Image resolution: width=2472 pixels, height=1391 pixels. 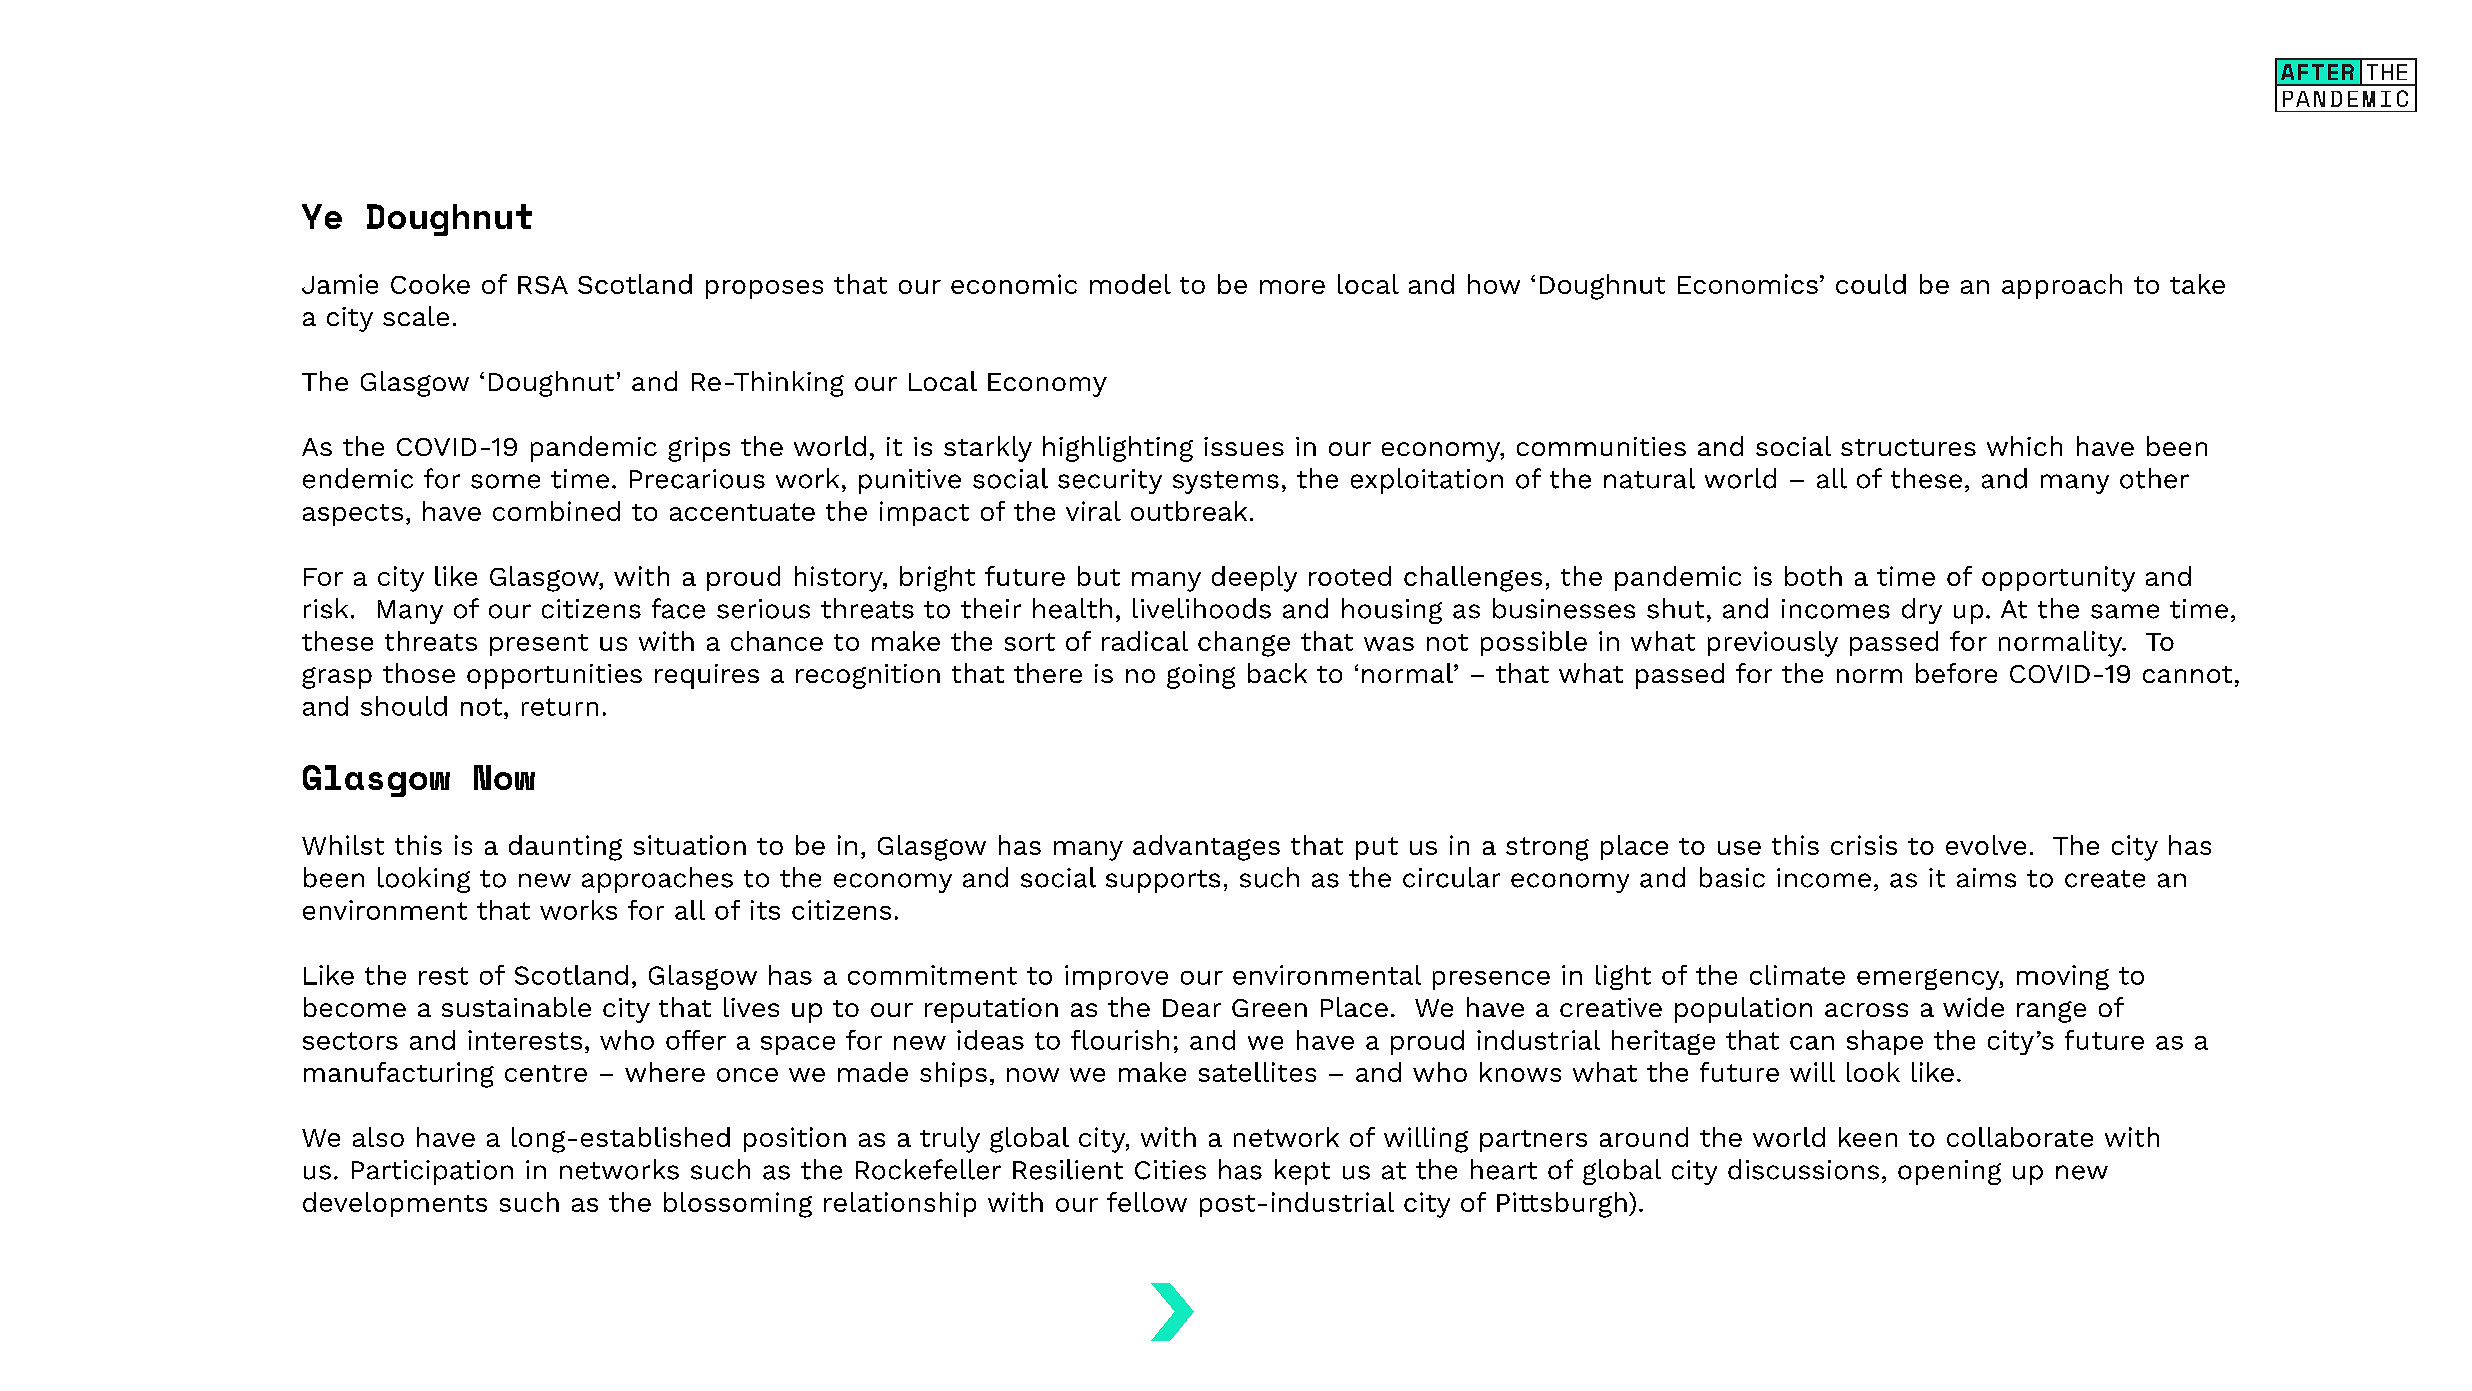 What do you see at coordinates (1201, 676) in the document?
I see `going` at bounding box center [1201, 676].
